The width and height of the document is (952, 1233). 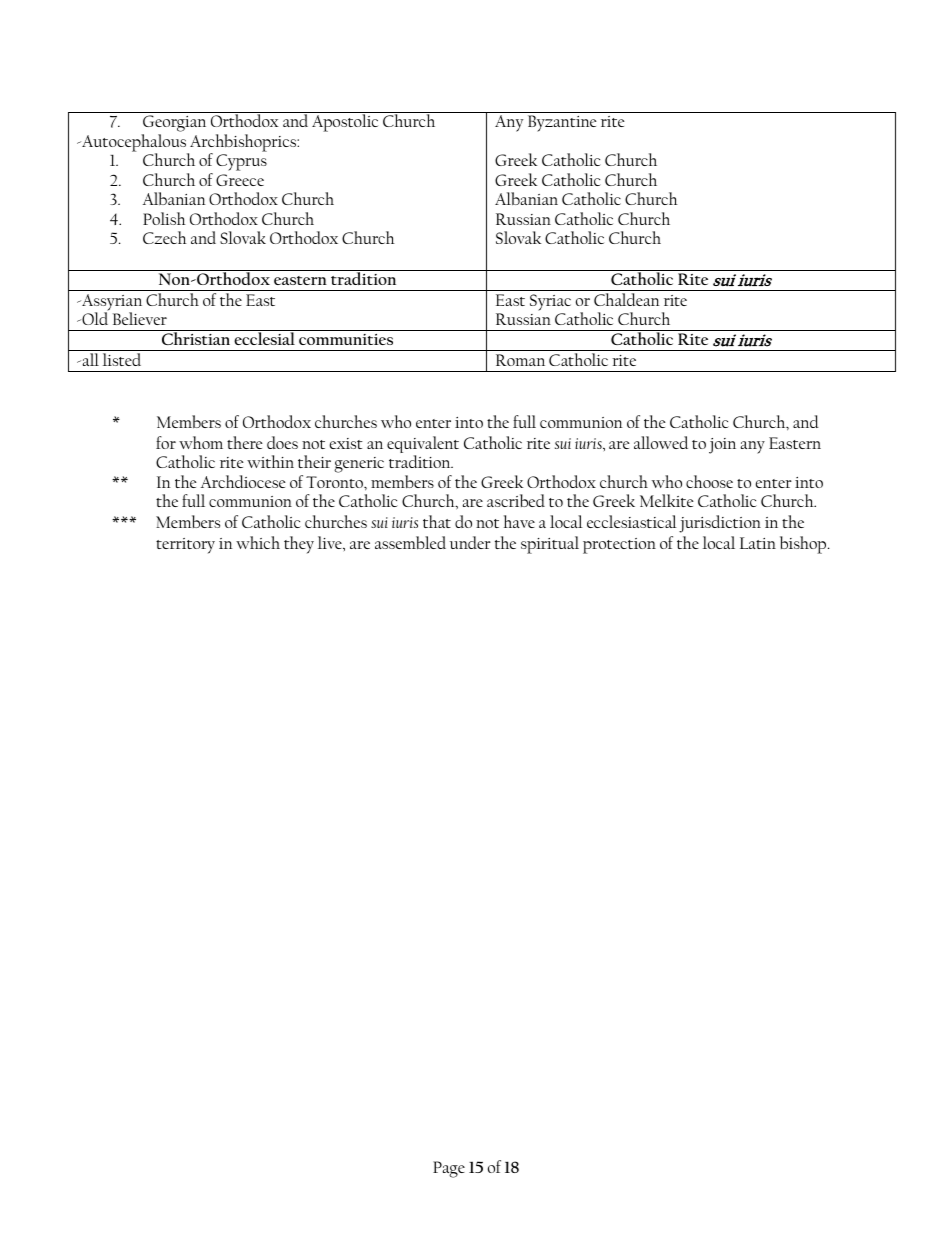 I want to click on Page, so click(x=449, y=1169).
